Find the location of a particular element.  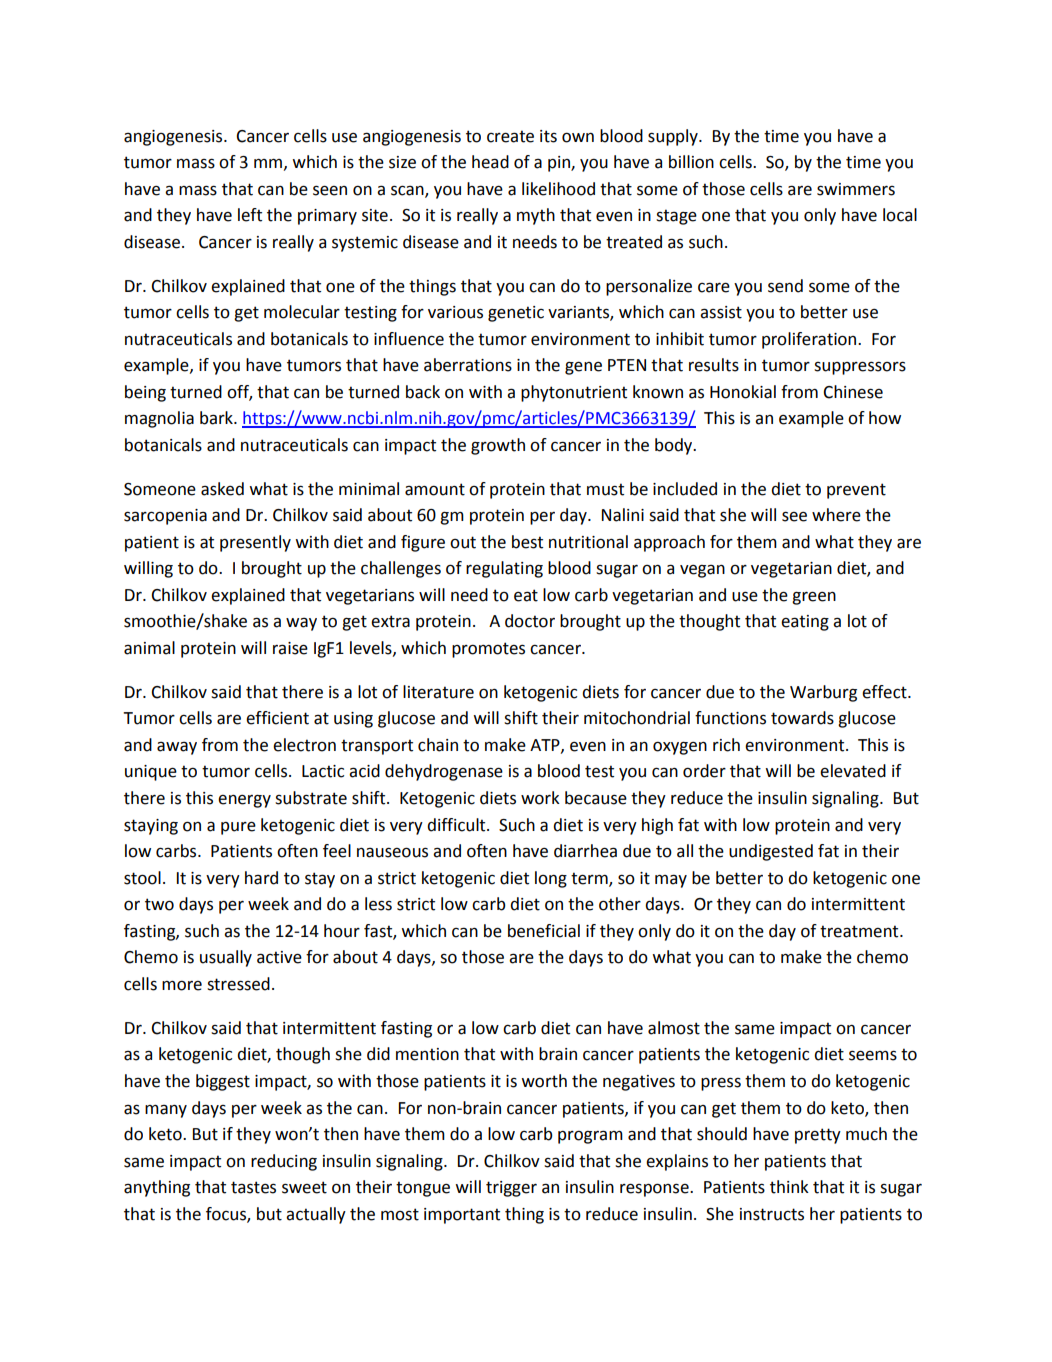

swimmers is located at coordinates (856, 189).
